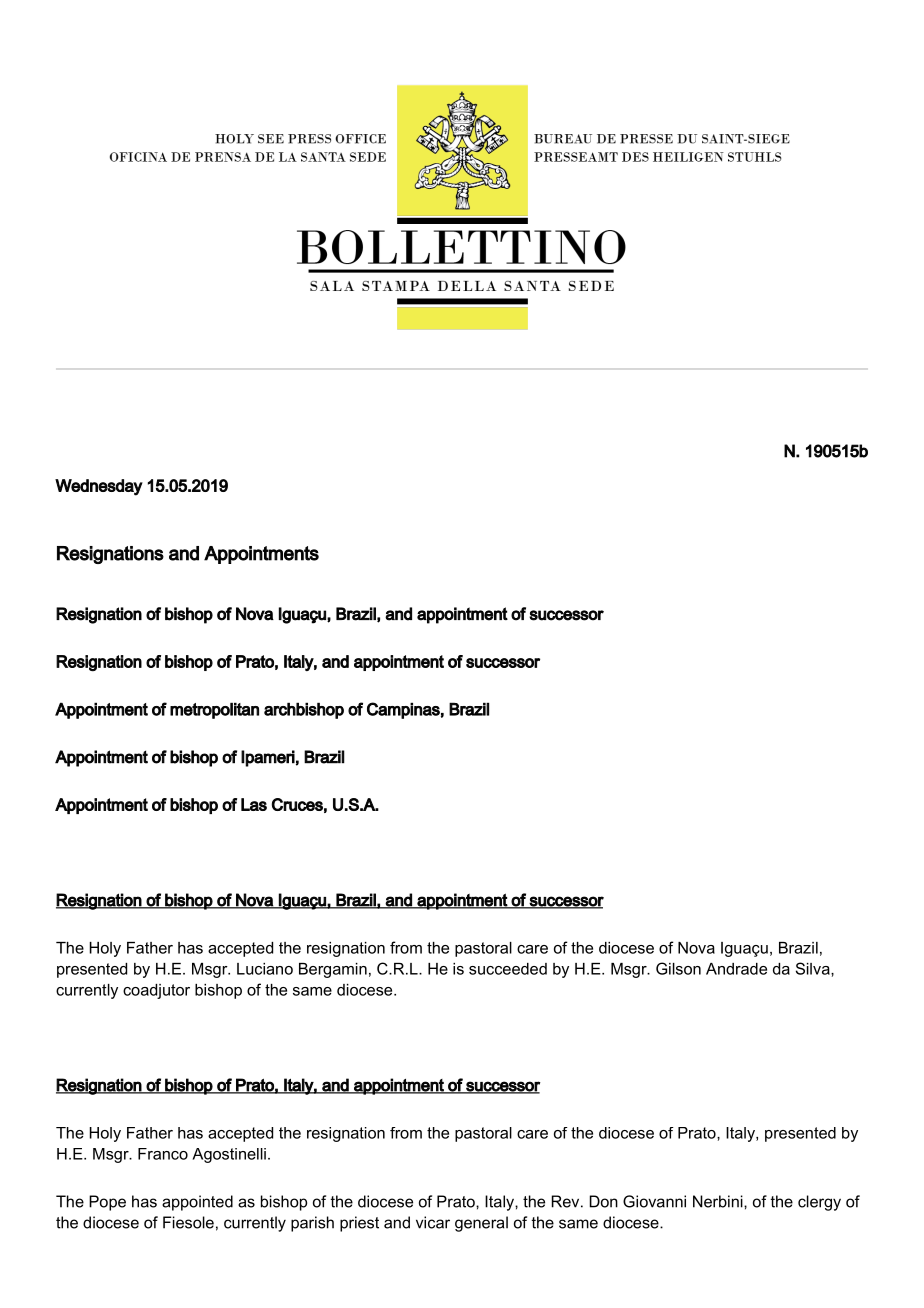 The image size is (924, 1308). I want to click on Wednesday, so click(99, 487).
